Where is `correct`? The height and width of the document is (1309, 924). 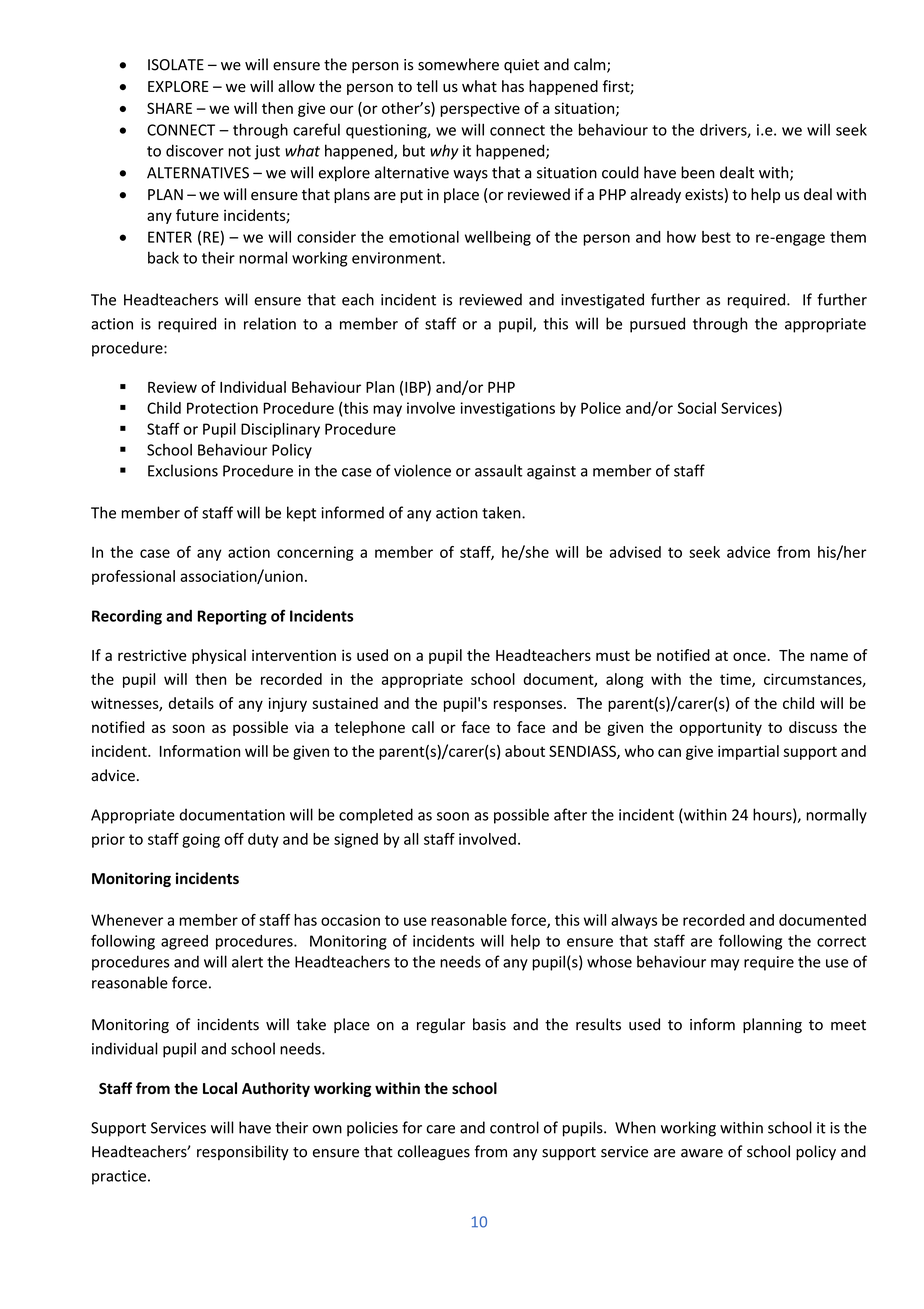 correct is located at coordinates (841, 941).
